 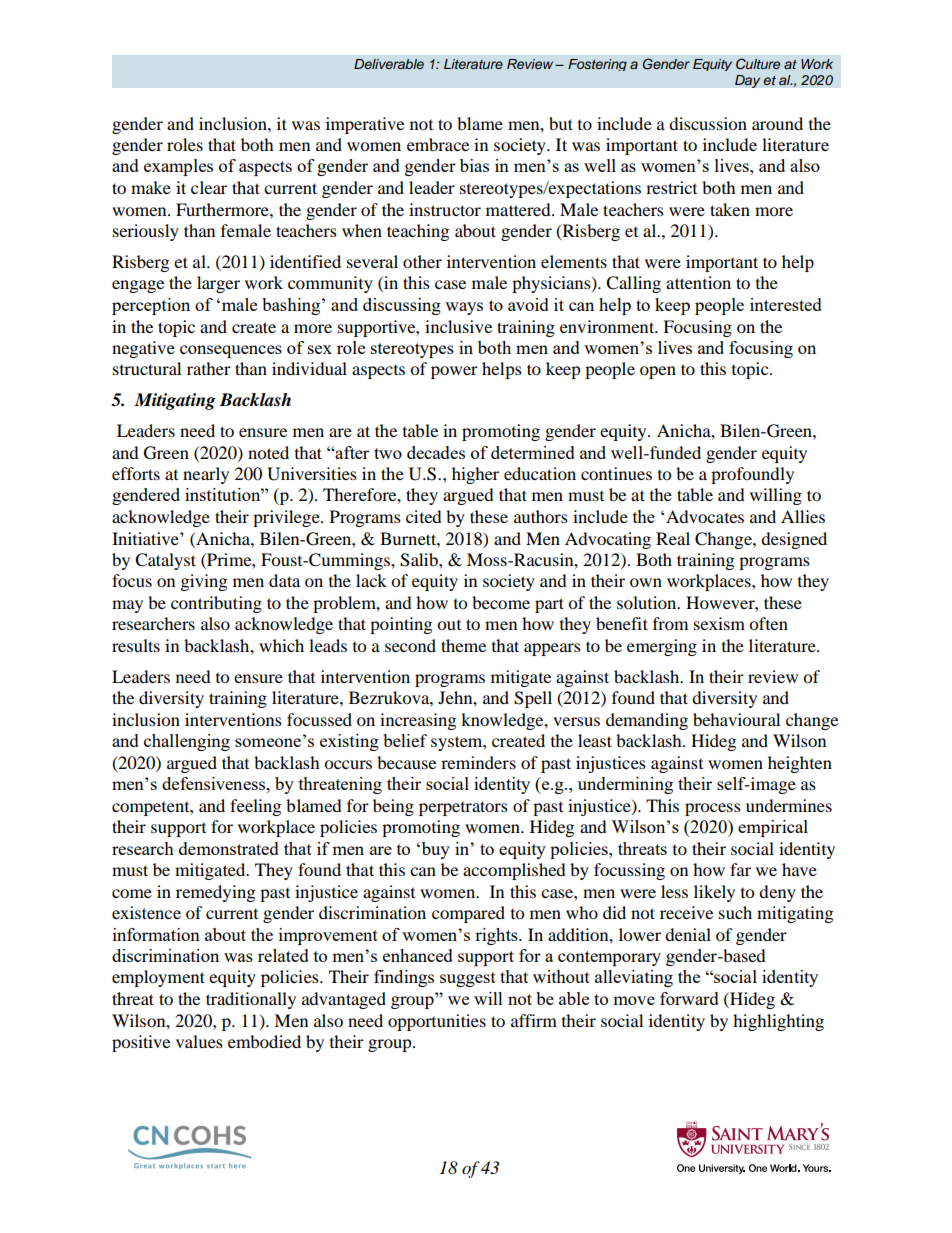 I want to click on embrace, so click(x=438, y=144).
